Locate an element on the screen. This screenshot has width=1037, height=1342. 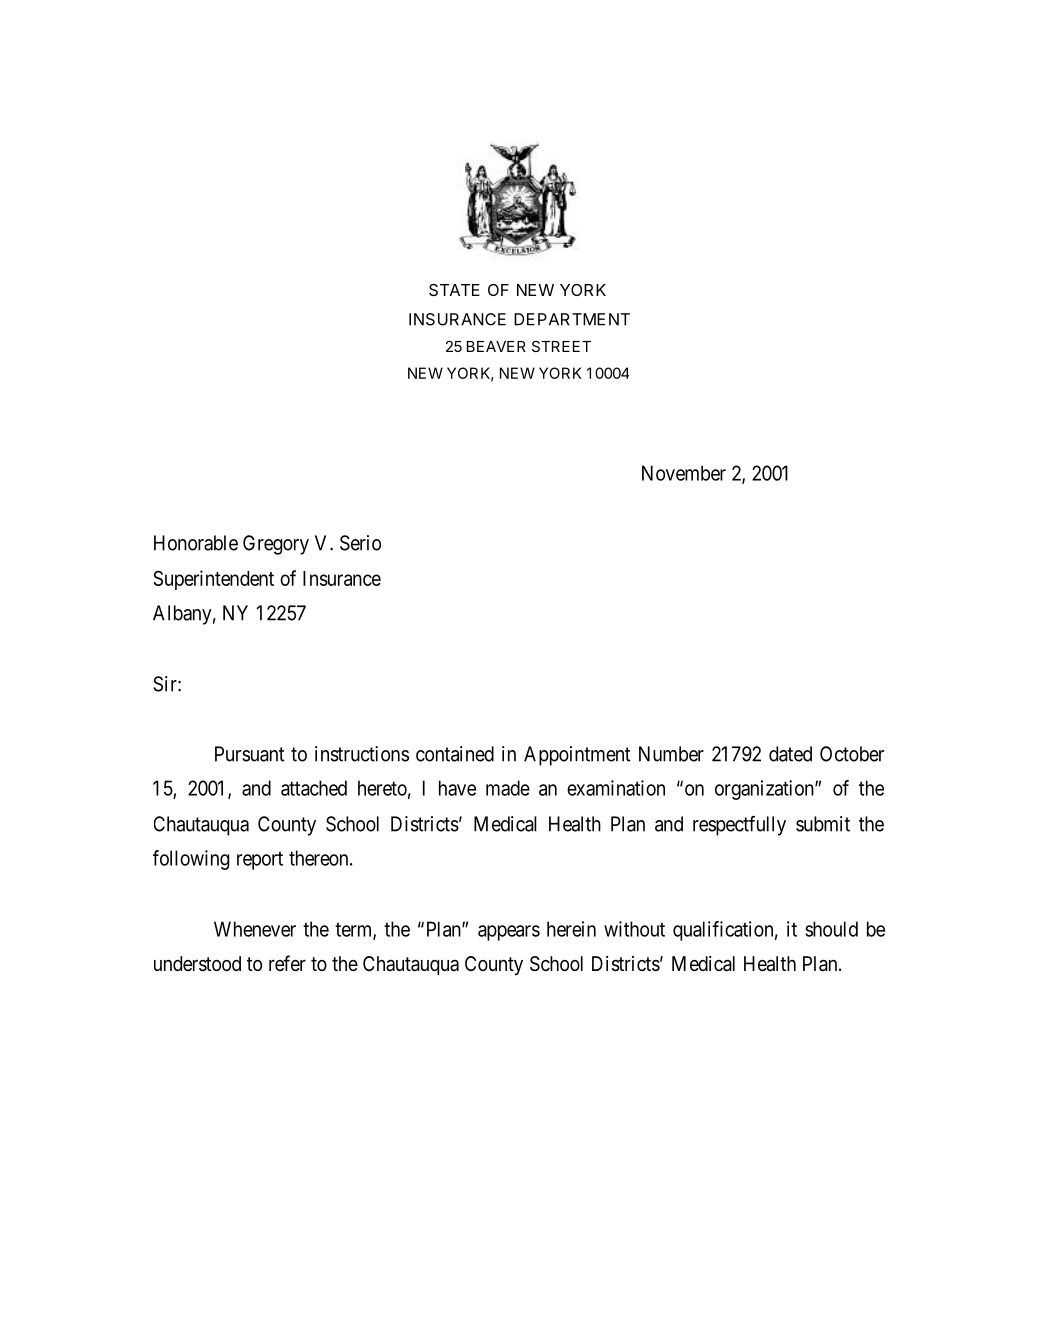
Serio is located at coordinates (360, 543).
